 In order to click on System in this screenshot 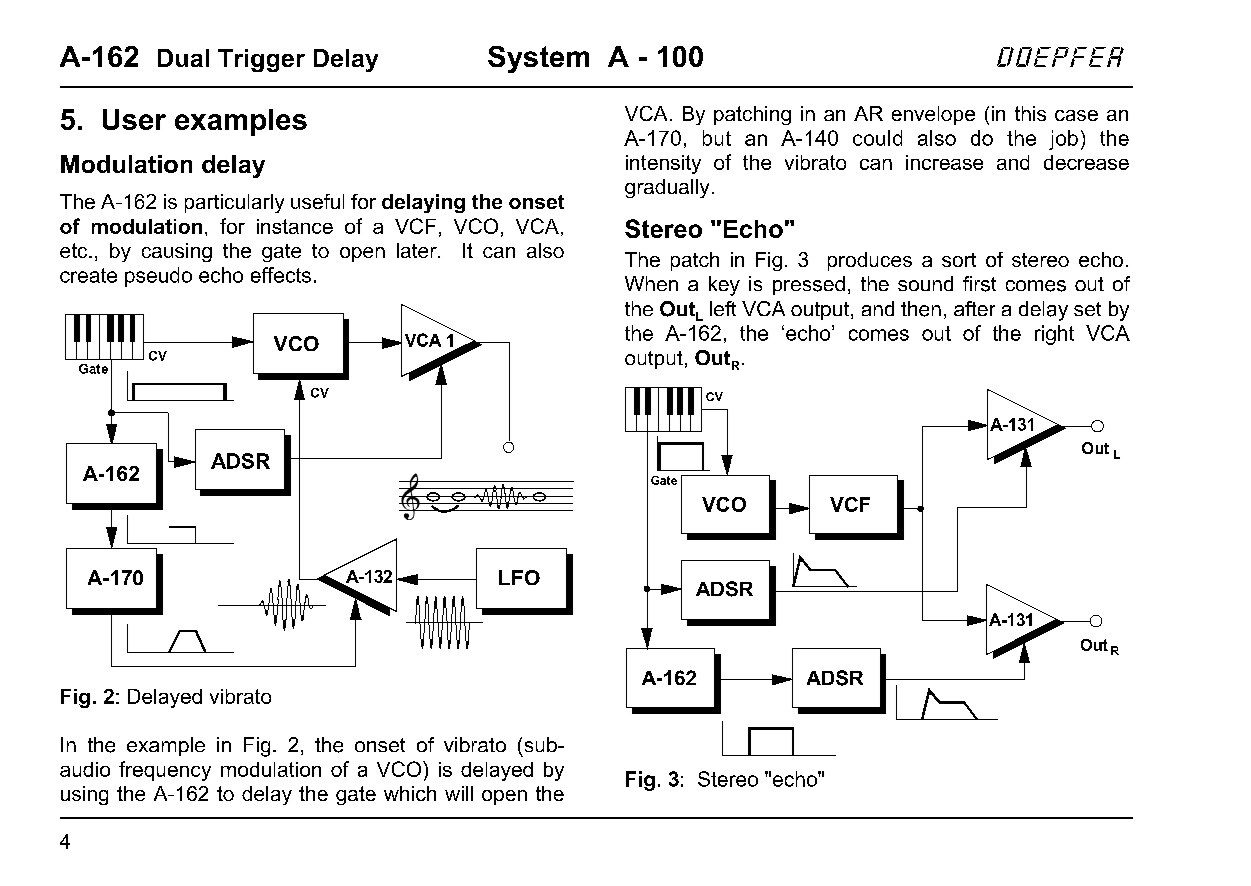, I will do `click(538, 59)`.
